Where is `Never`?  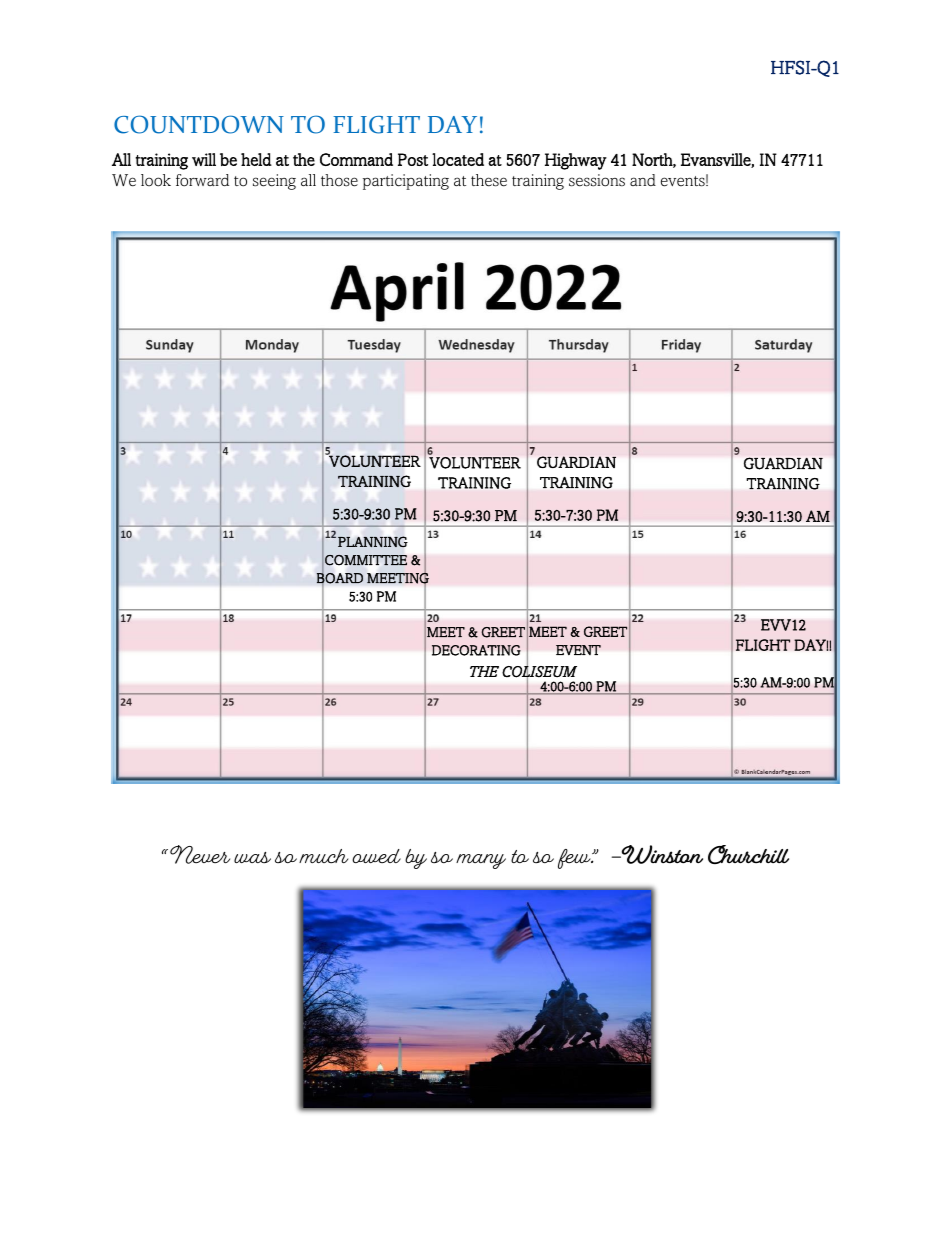 Never is located at coordinates (200, 854).
